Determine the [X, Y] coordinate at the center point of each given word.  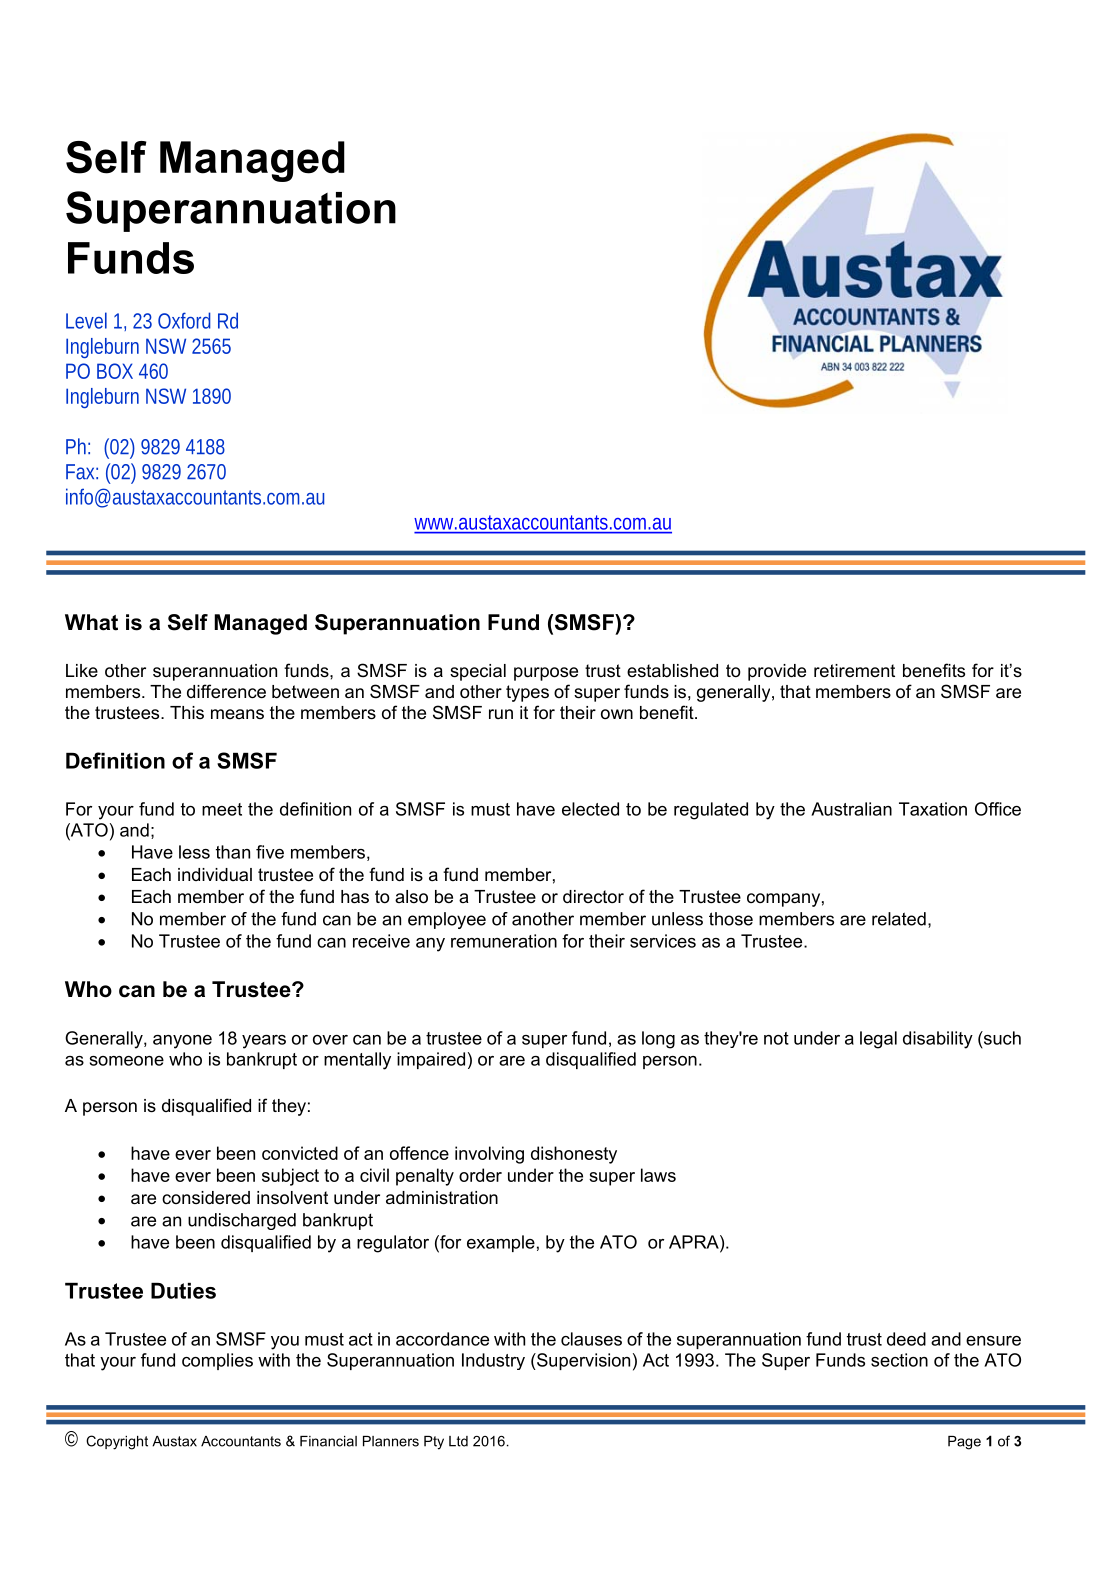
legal [878, 1040]
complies [217, 1361]
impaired [431, 1060]
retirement [854, 670]
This [187, 712]
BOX [115, 371]
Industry [493, 1361]
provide [777, 672]
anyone [182, 1042]
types [527, 693]
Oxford [184, 320]
